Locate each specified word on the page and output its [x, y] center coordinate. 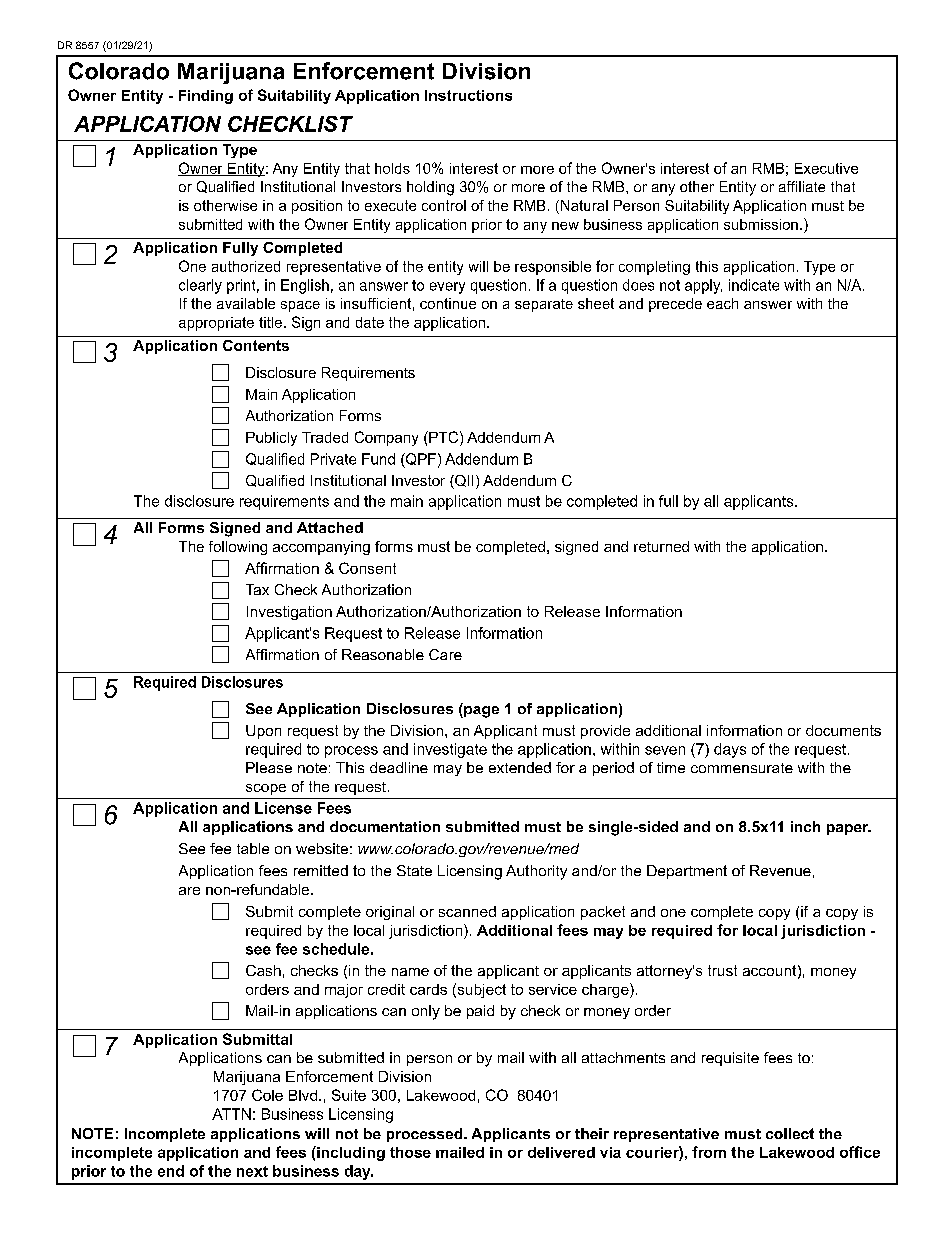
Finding [206, 97]
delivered [561, 1152]
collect [790, 1133]
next [252, 1171]
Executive [826, 168]
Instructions [468, 95]
